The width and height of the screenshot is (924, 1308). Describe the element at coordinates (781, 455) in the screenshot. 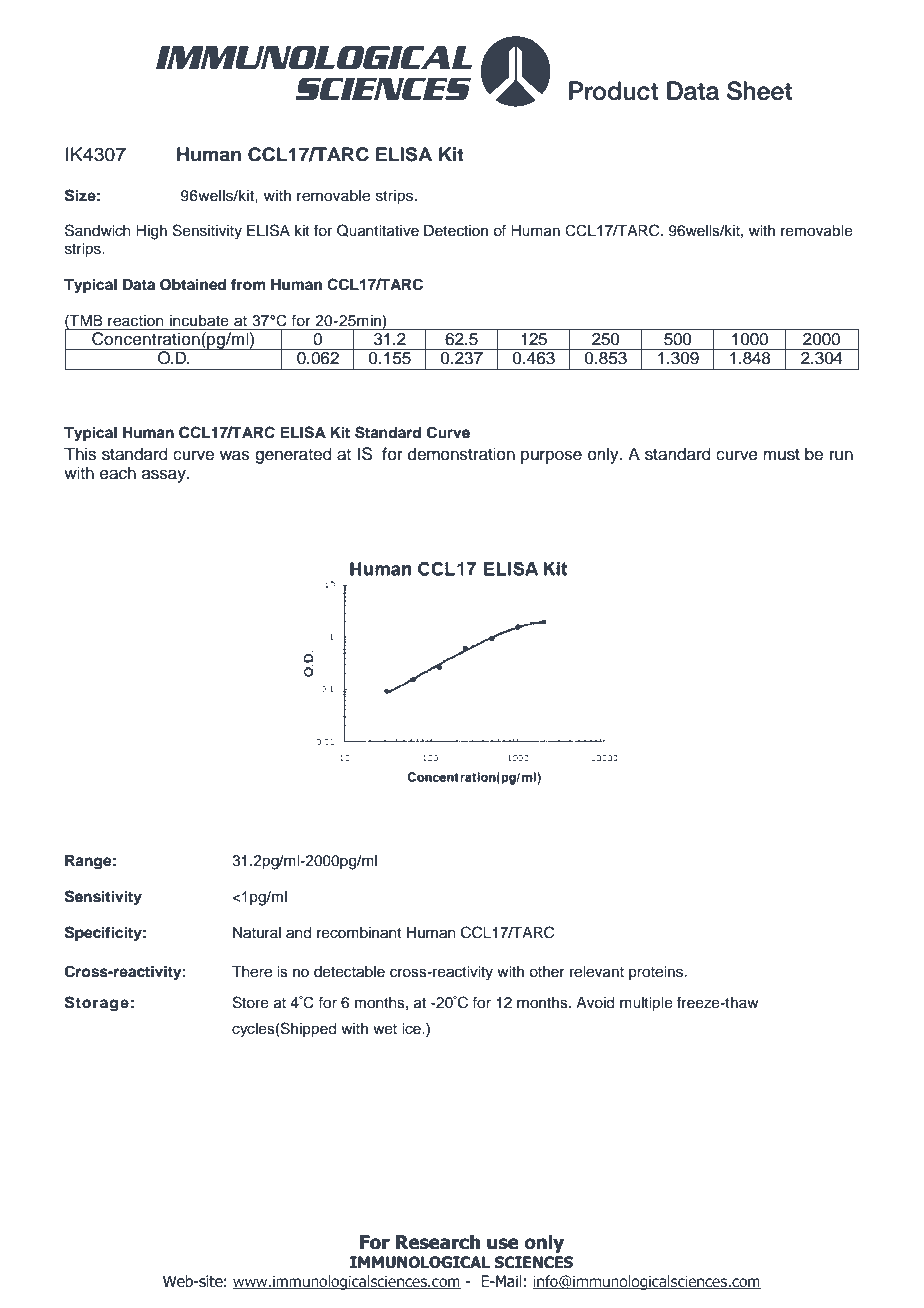

I see `must` at that location.
